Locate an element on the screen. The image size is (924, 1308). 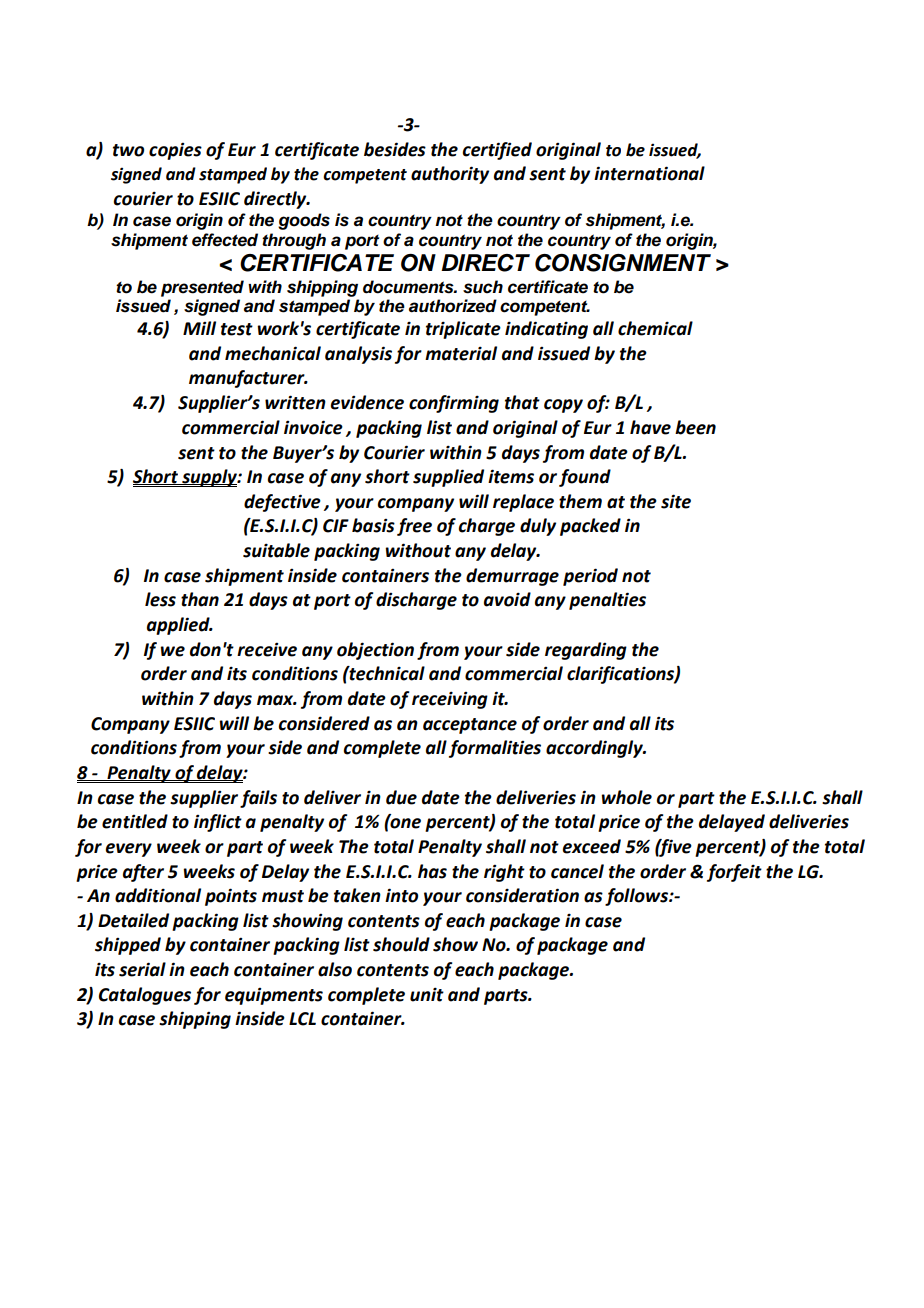
have is located at coordinates (650, 427).
